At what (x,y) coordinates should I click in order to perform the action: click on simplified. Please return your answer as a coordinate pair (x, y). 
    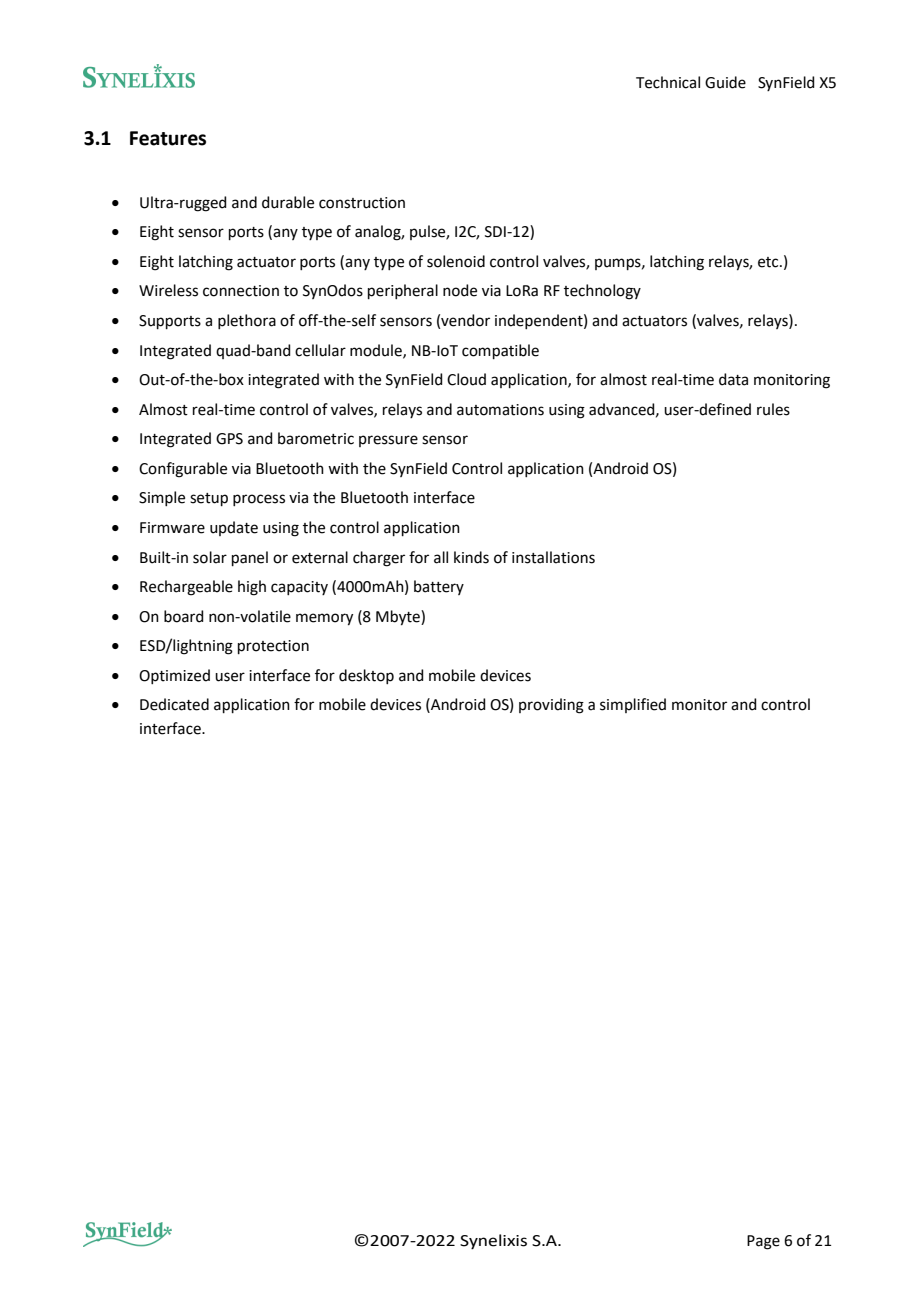
    Looking at the image, I should click on (633, 705).
